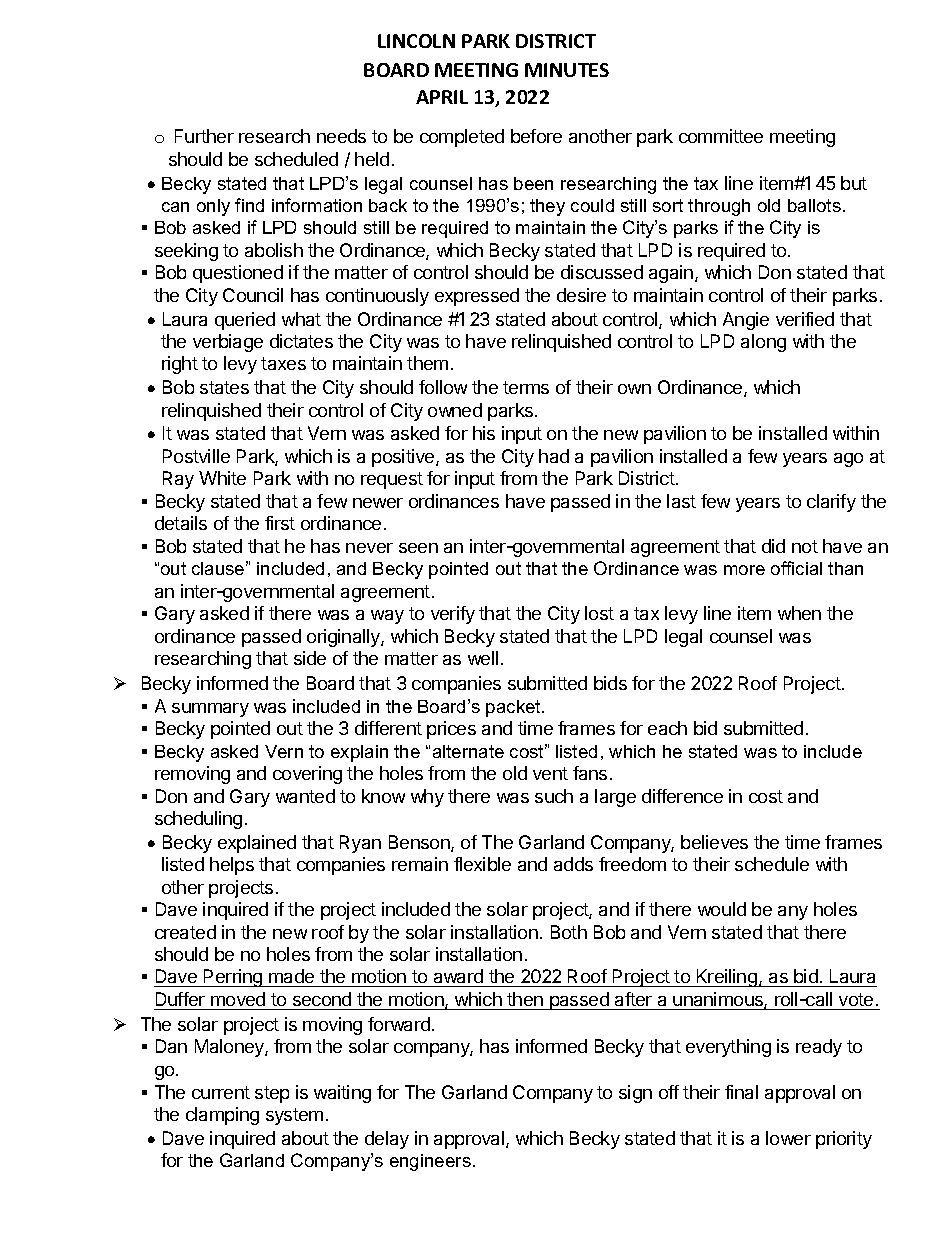  What do you see at coordinates (232, 866) in the screenshot?
I see `helps` at bounding box center [232, 866].
